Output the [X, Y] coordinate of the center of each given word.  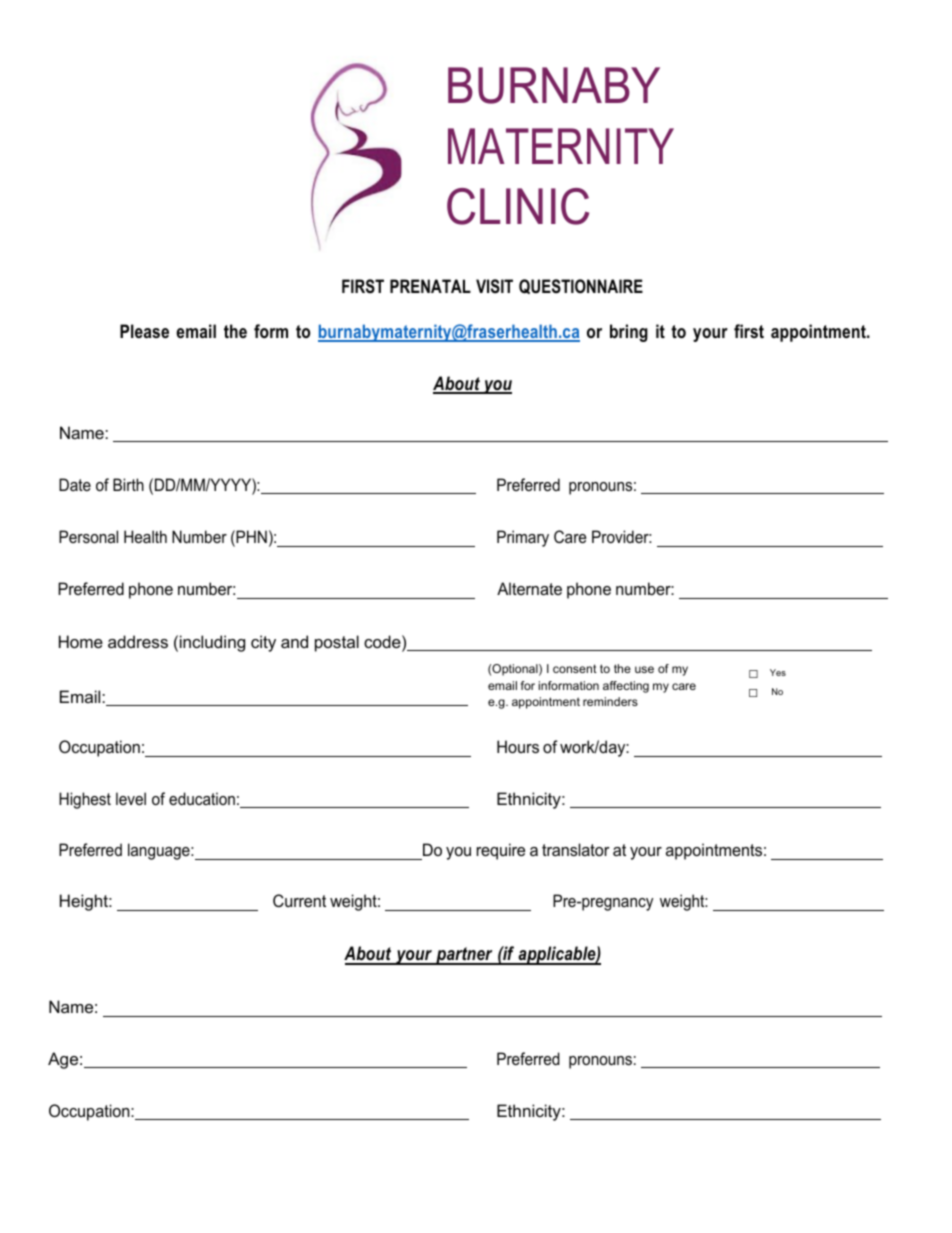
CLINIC [518, 206]
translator [576, 849]
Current [299, 900]
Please [144, 331]
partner [464, 956]
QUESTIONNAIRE [581, 286]
